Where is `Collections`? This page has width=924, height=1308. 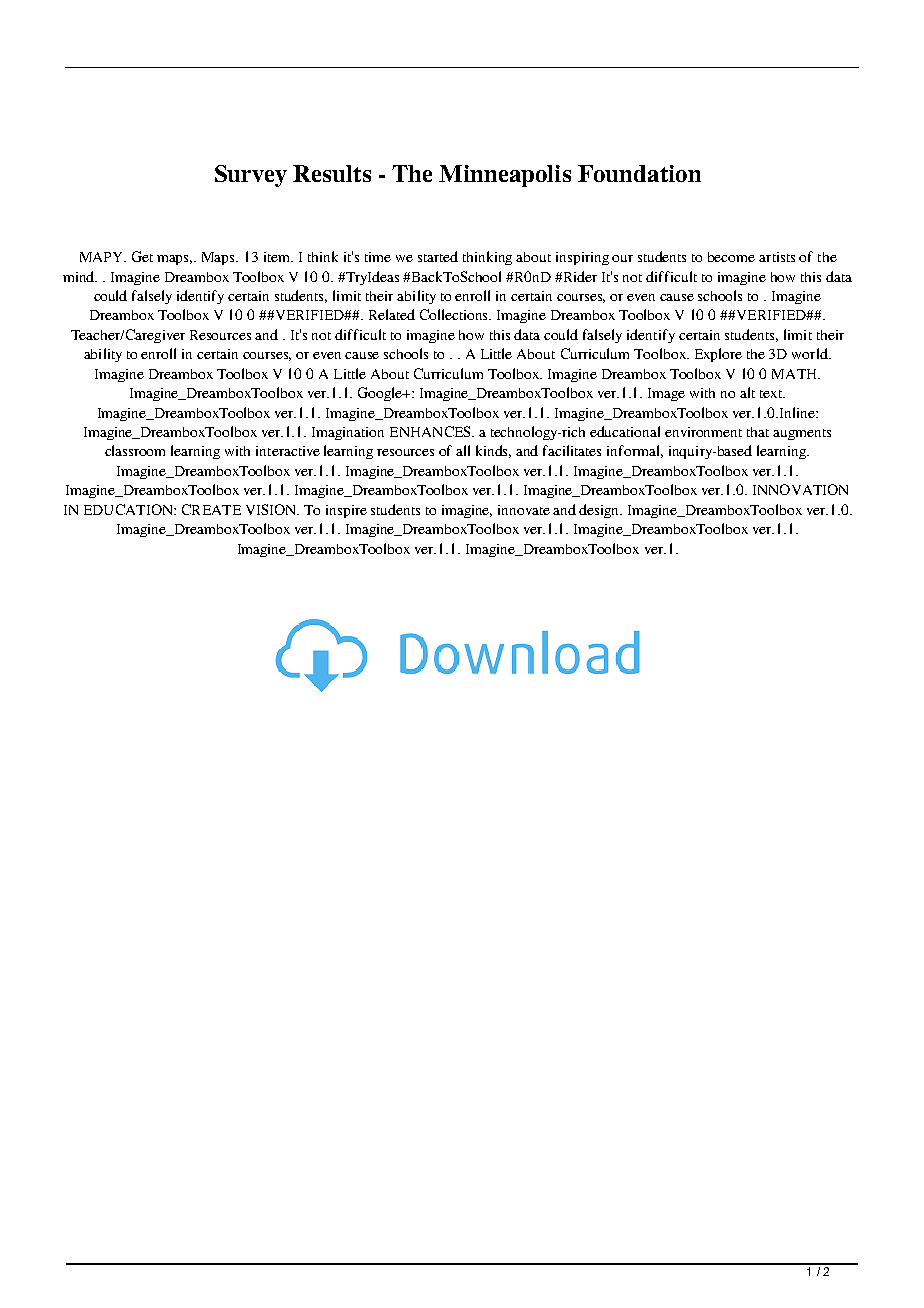
Collections is located at coordinates (455, 314).
